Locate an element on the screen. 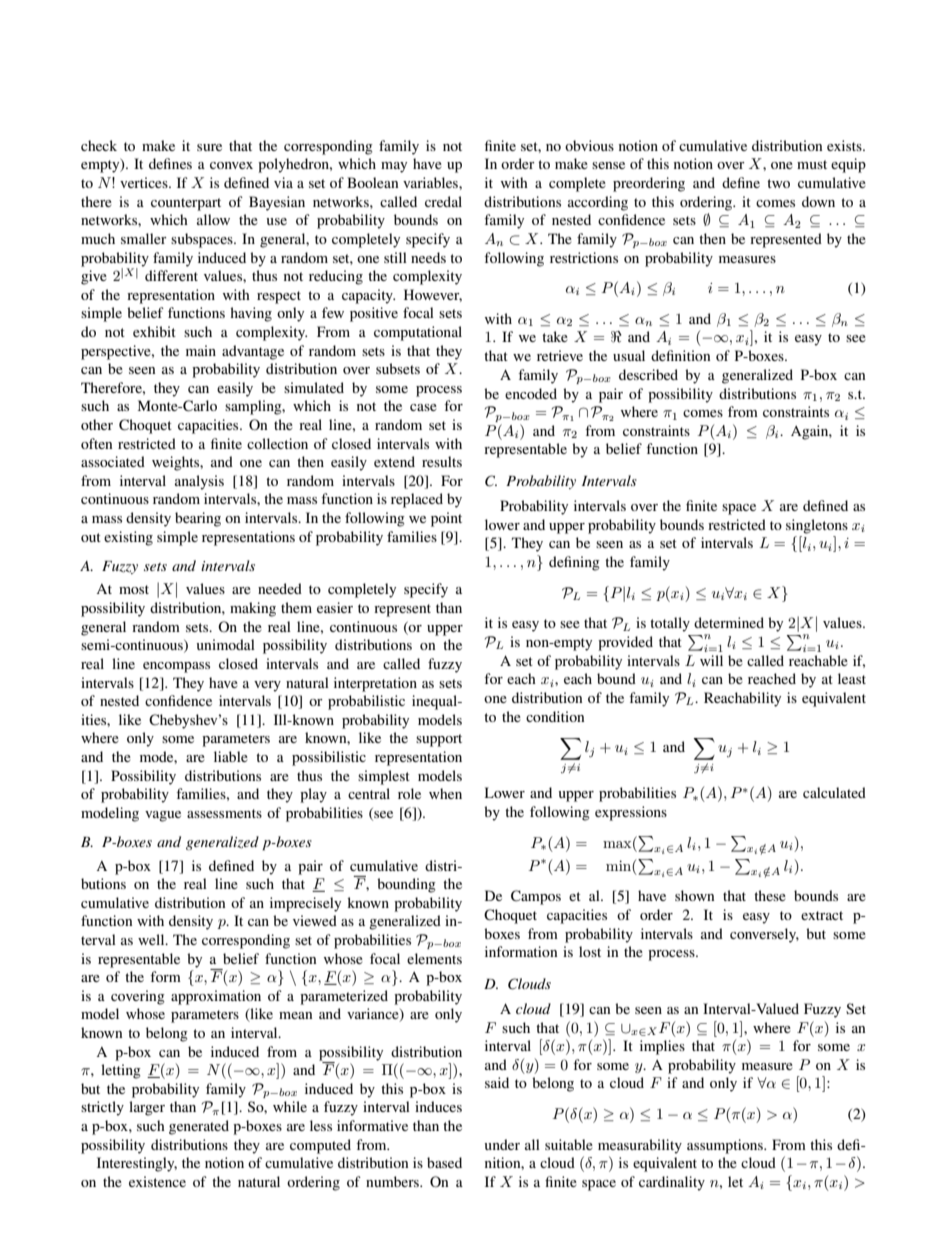 This screenshot has width=952, height=1233. must is located at coordinates (812, 164).
